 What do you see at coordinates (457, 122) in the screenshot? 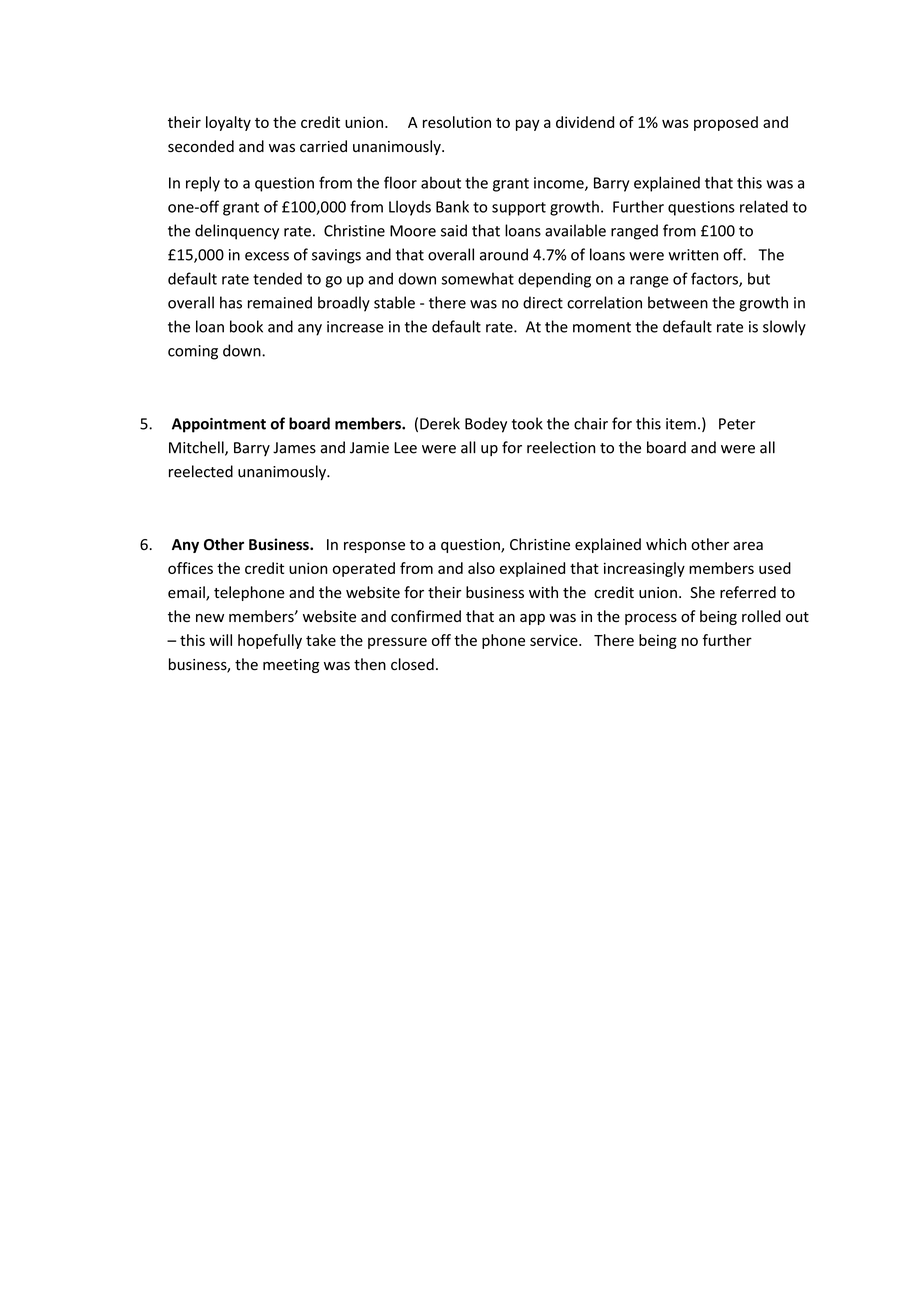
I see `resolution` at bounding box center [457, 122].
